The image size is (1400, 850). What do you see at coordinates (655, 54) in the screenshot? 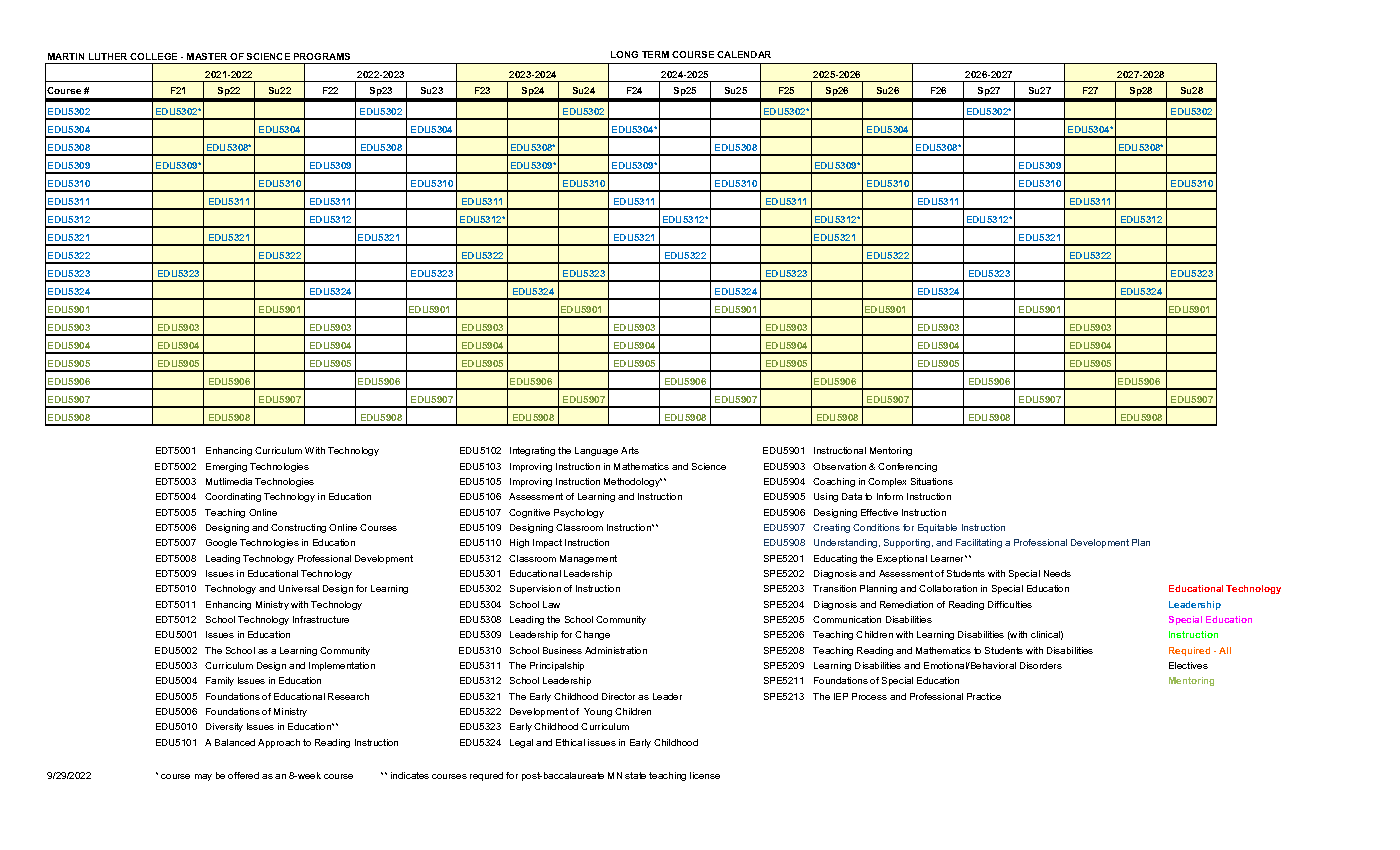
I see `TERM` at bounding box center [655, 54].
